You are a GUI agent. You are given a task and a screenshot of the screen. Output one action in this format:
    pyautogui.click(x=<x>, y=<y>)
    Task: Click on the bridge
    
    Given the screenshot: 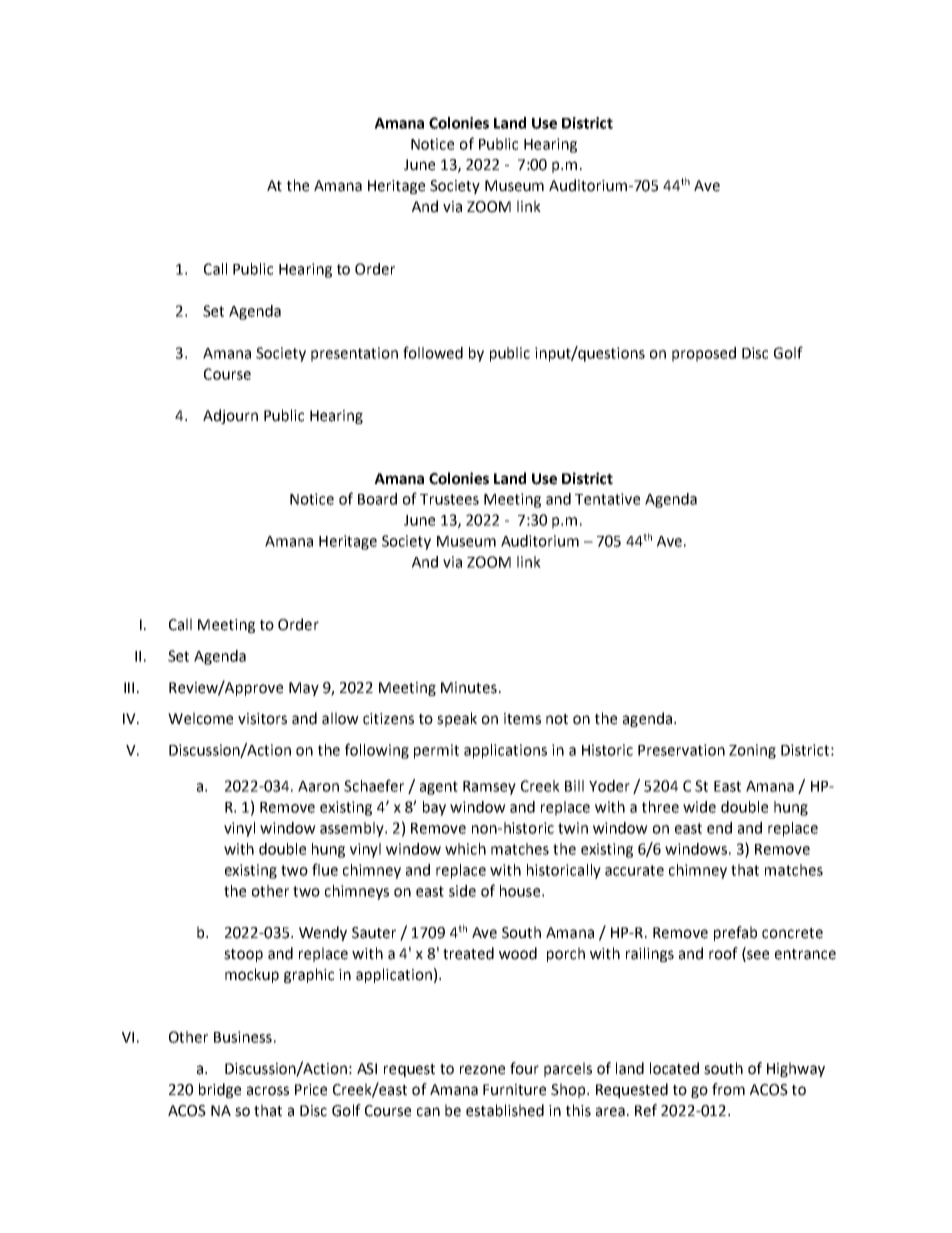 What is the action you would take?
    pyautogui.click(x=220, y=1090)
